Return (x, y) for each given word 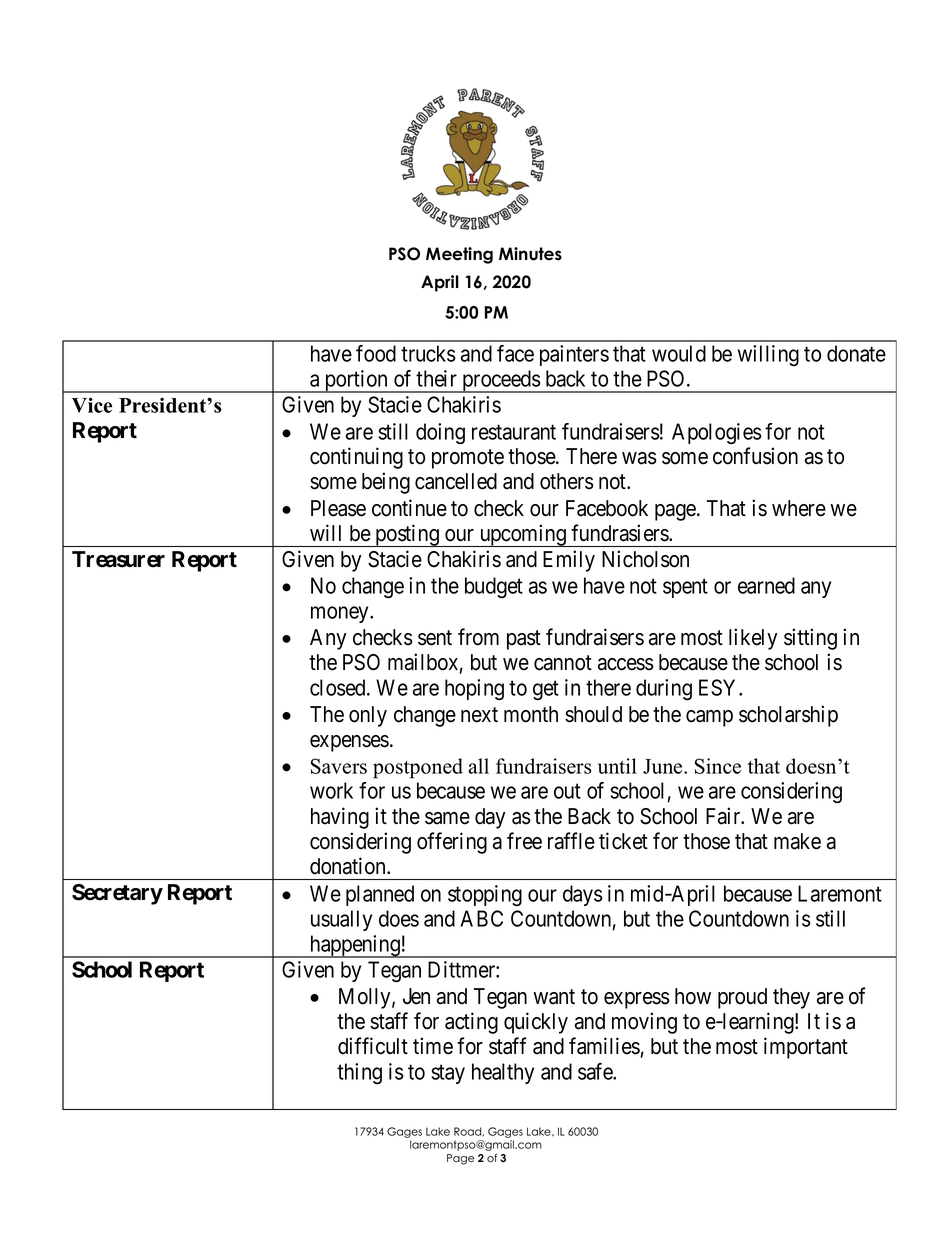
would (679, 353)
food (376, 353)
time (433, 1046)
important (806, 1048)
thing (359, 1074)
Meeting (459, 255)
